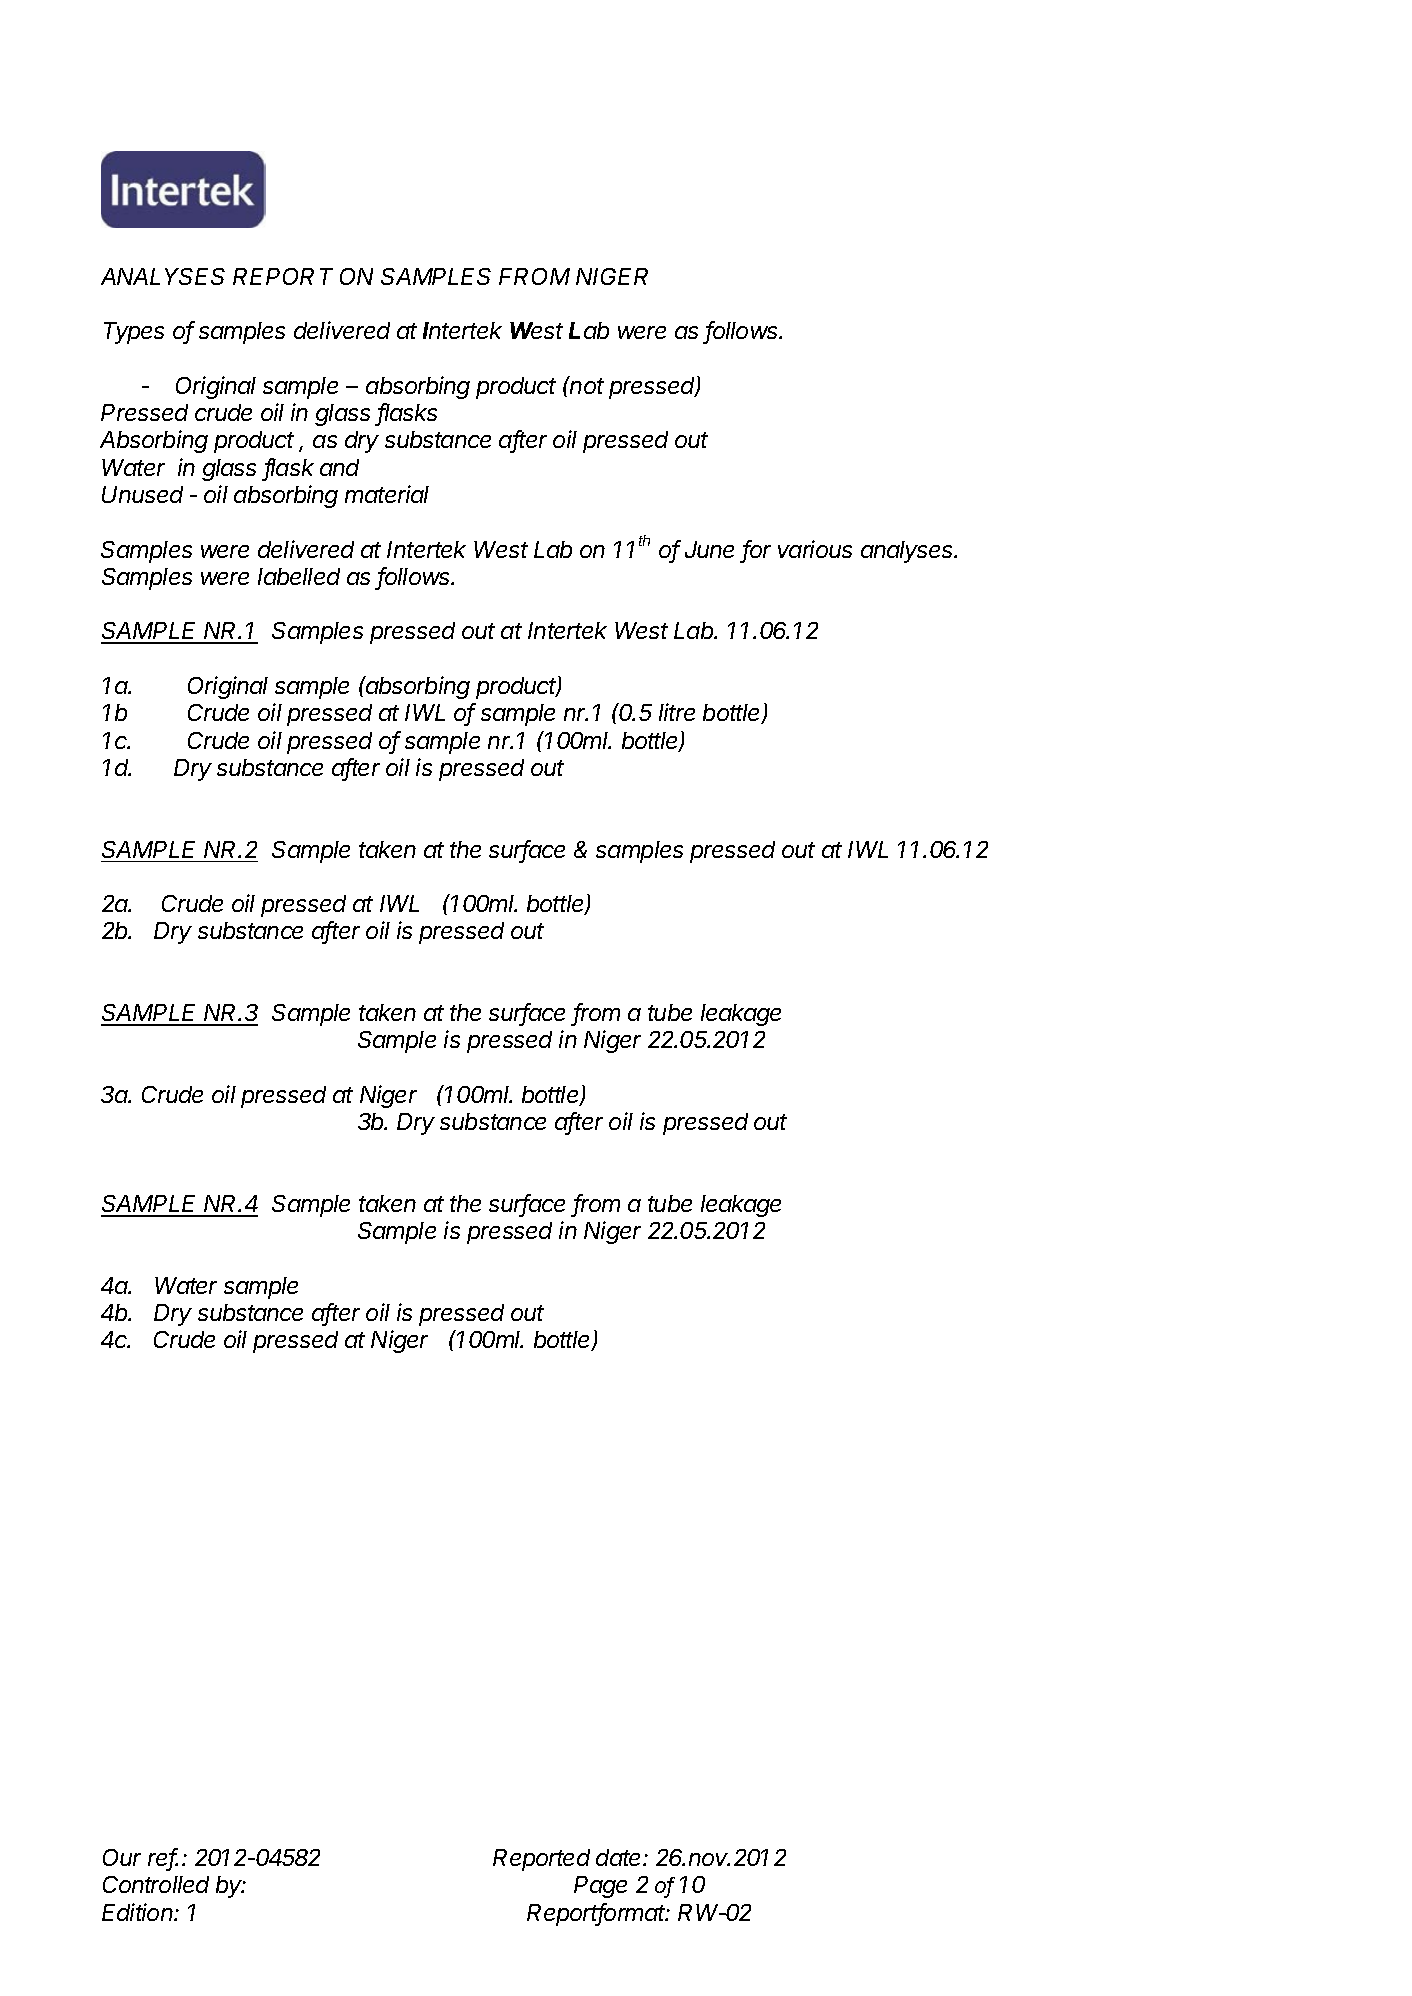 This document has height=1996, width=1412. Describe the element at coordinates (677, 712) in the document. I see `litre` at that location.
